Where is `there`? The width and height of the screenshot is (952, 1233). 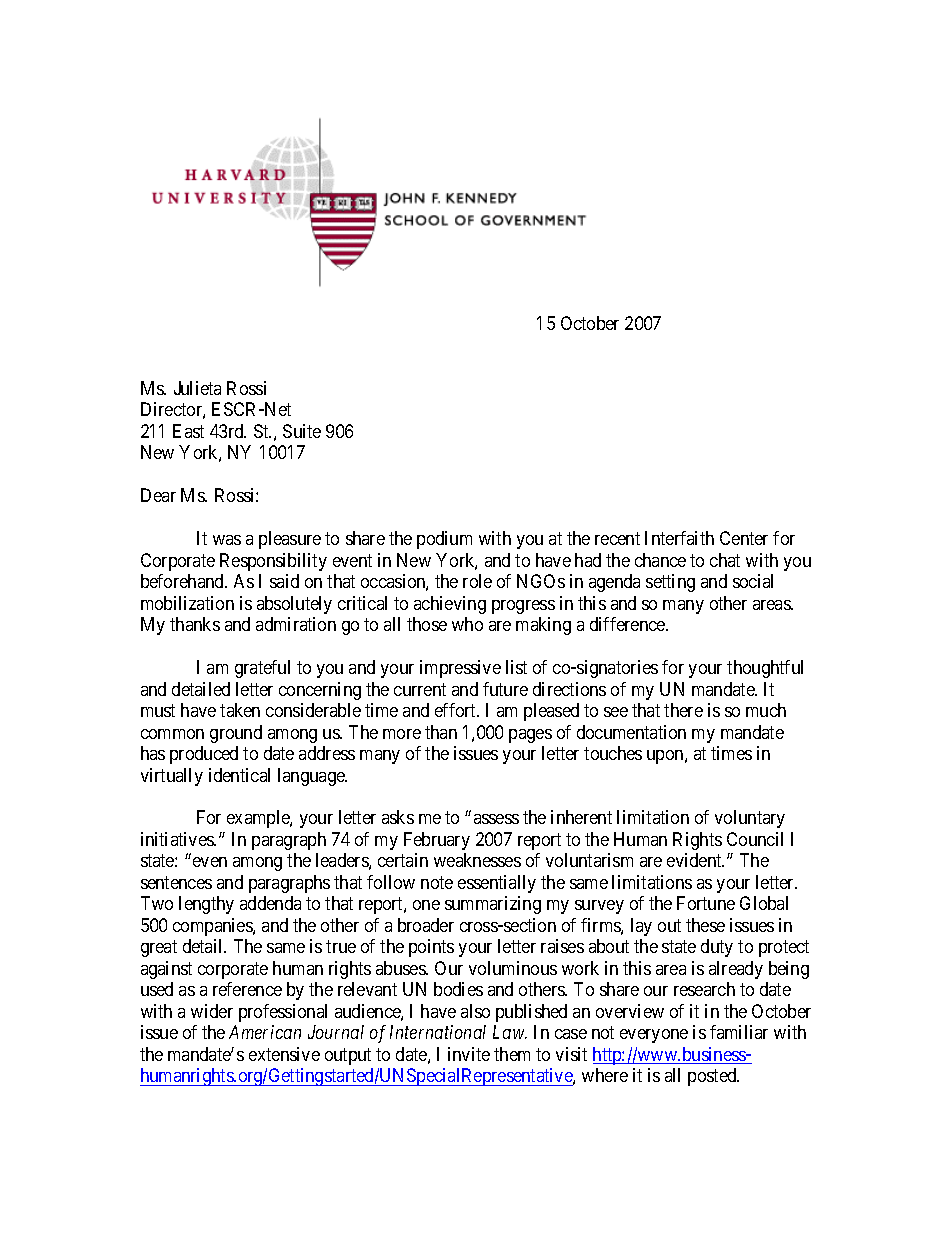
there is located at coordinates (683, 710).
